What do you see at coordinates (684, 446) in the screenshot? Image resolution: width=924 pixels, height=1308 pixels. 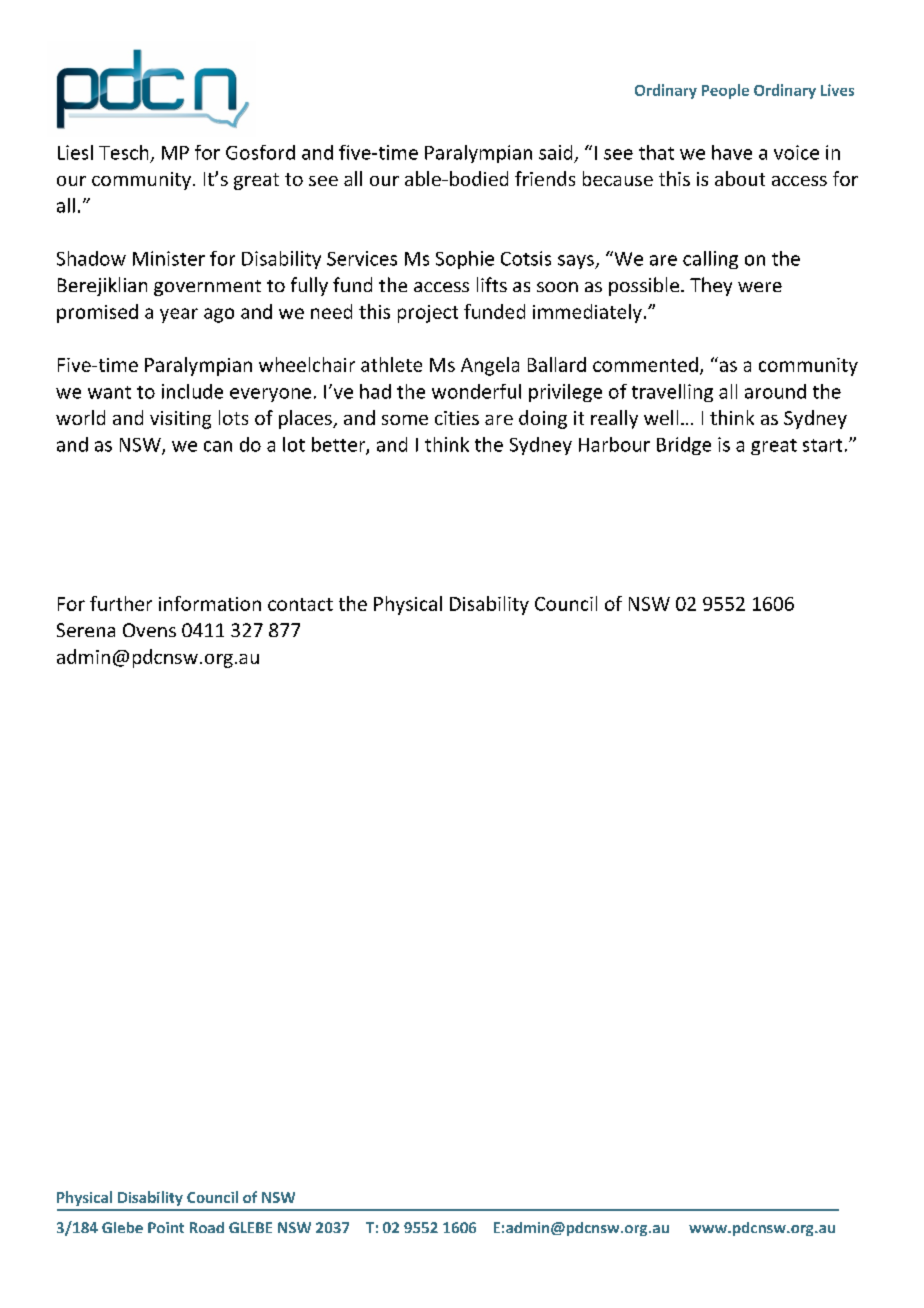 I see `Bridge` at bounding box center [684, 446].
